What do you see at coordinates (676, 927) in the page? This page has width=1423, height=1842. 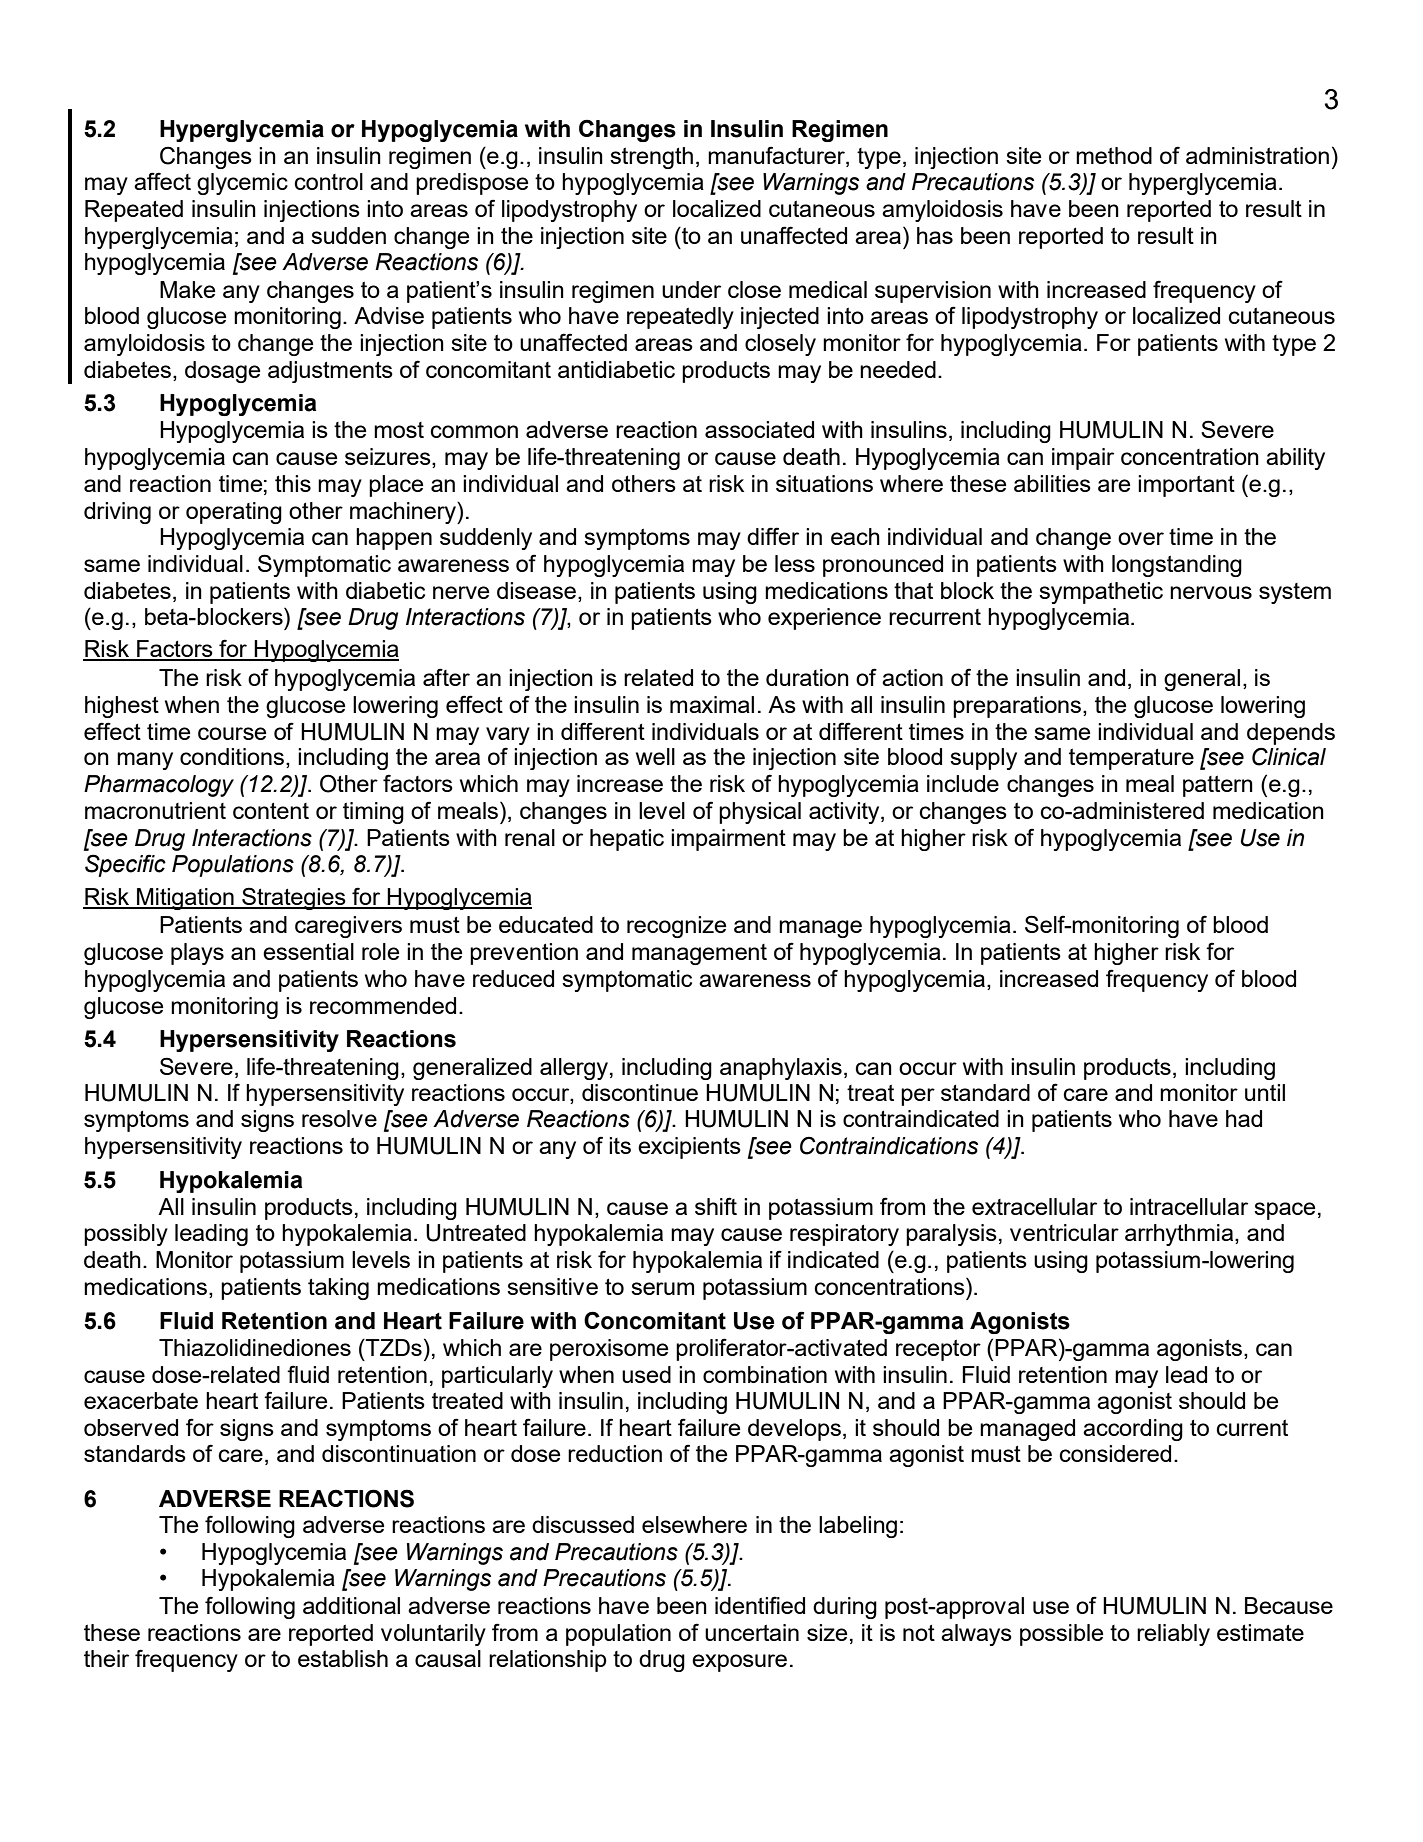 I see `recognize` at bounding box center [676, 927].
